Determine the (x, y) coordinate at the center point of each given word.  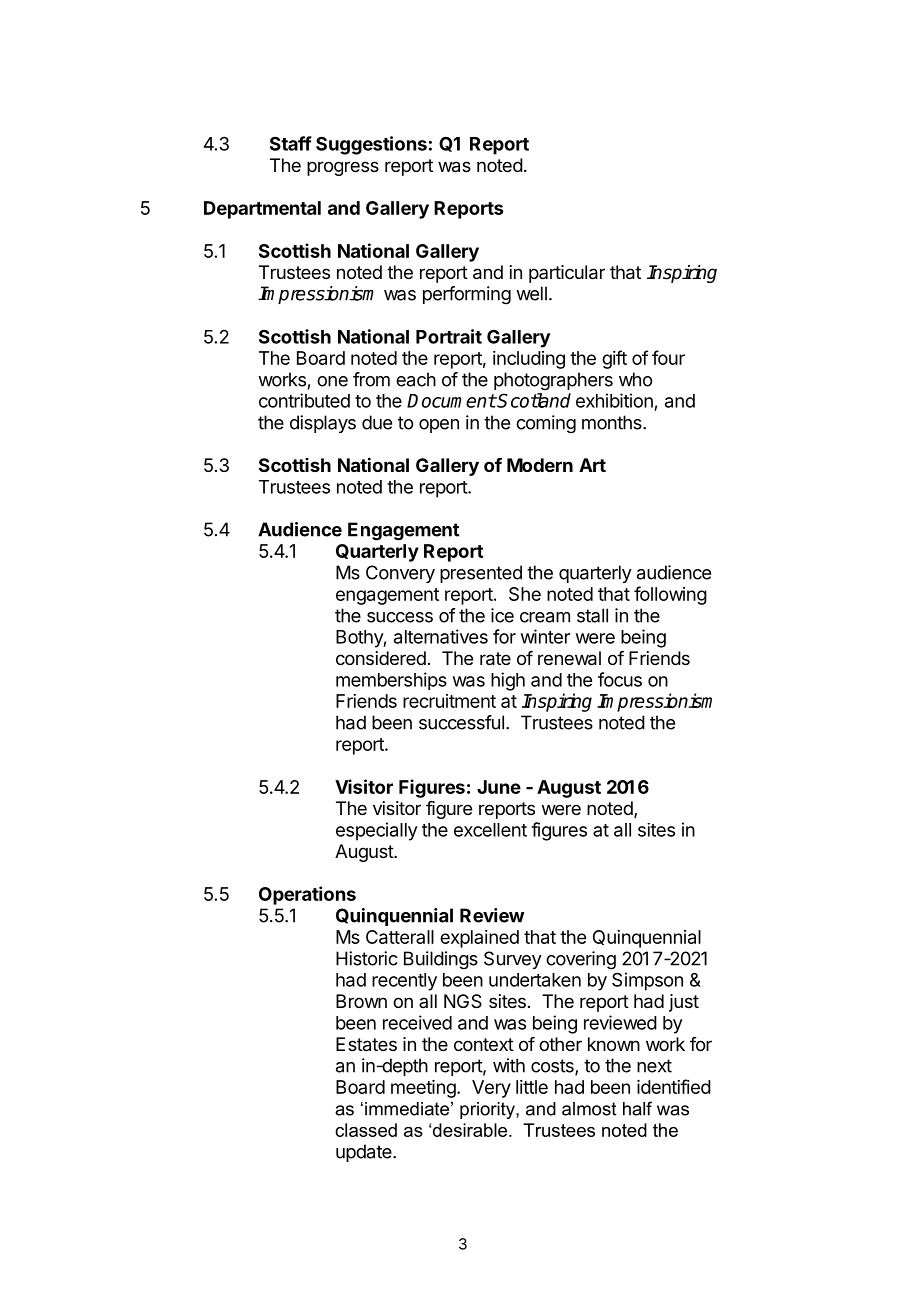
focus (620, 679)
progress (343, 168)
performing (467, 295)
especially (377, 831)
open (439, 426)
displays (323, 424)
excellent (490, 830)
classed (366, 1130)
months (613, 422)
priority (488, 1110)
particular (567, 274)
